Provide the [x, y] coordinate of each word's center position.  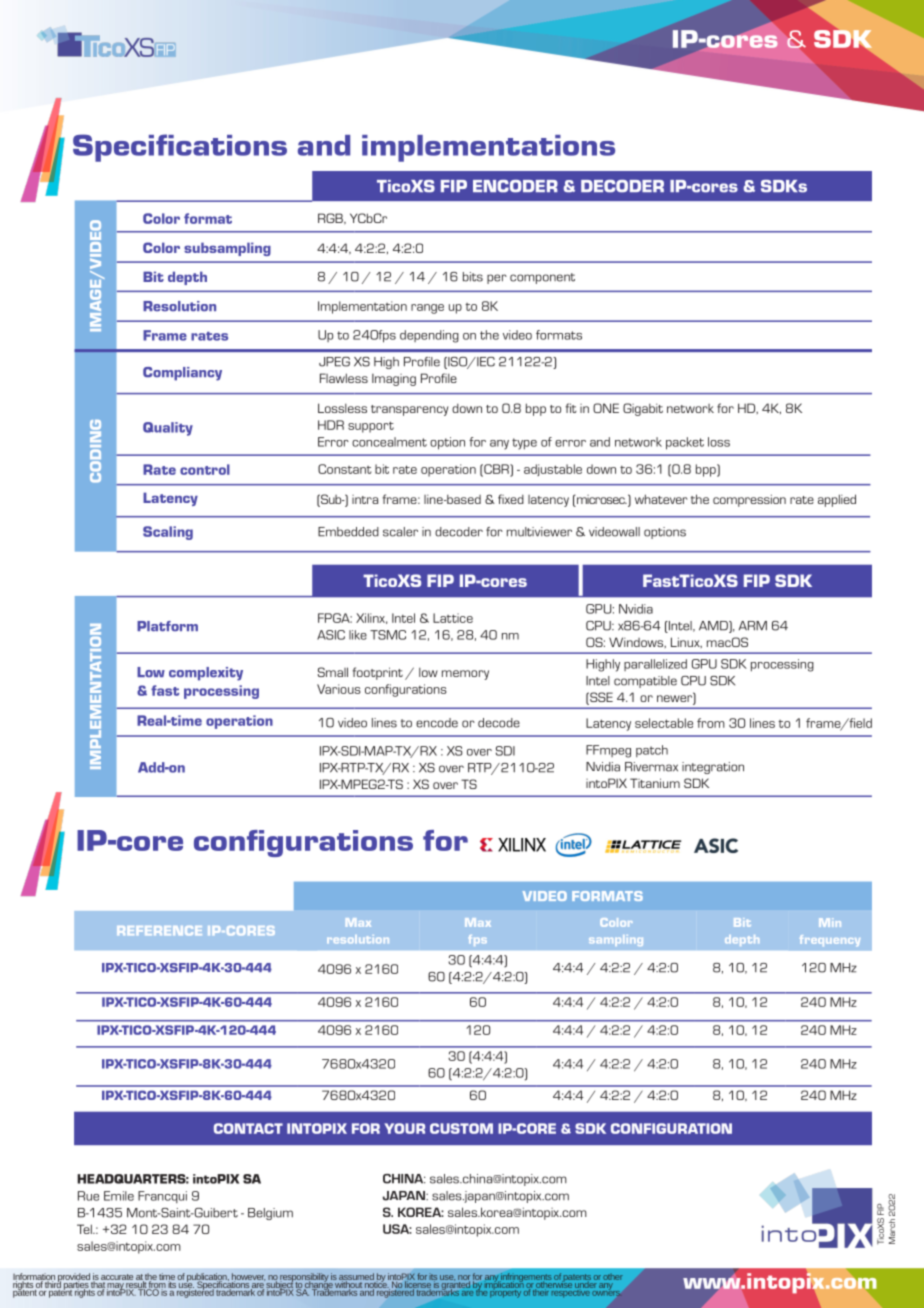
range [427, 309]
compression [749, 500]
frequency [830, 940]
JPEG [334, 362]
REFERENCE [159, 930]
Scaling [168, 533]
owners [607, 1292]
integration [713, 768]
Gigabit [643, 409]
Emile [119, 1196]
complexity [206, 674]
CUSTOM [461, 1128]
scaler [400, 532]
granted [456, 1285]
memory [465, 675]
